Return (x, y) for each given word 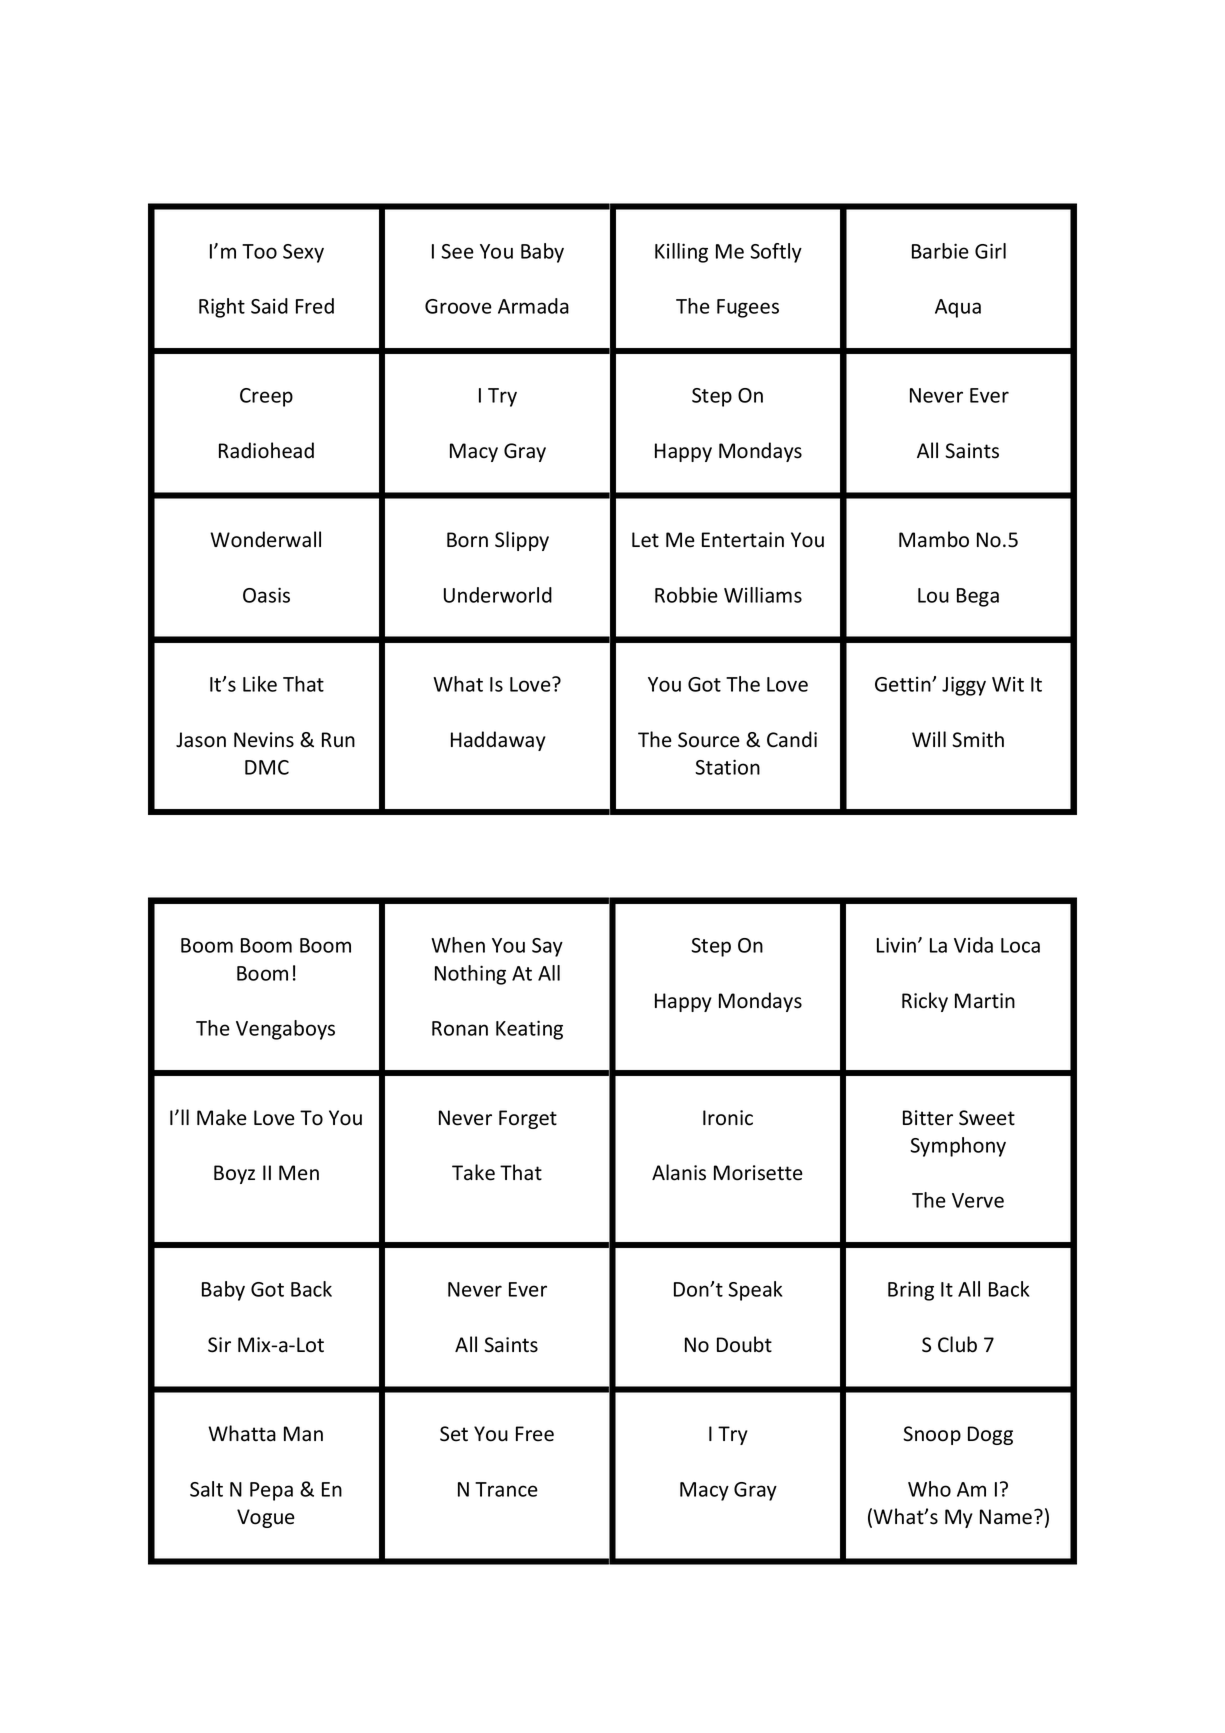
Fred (315, 306)
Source (709, 740)
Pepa (271, 1491)
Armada (533, 306)
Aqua (958, 308)
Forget (528, 1119)
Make (222, 1117)
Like (260, 684)
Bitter (928, 1118)
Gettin (904, 684)
